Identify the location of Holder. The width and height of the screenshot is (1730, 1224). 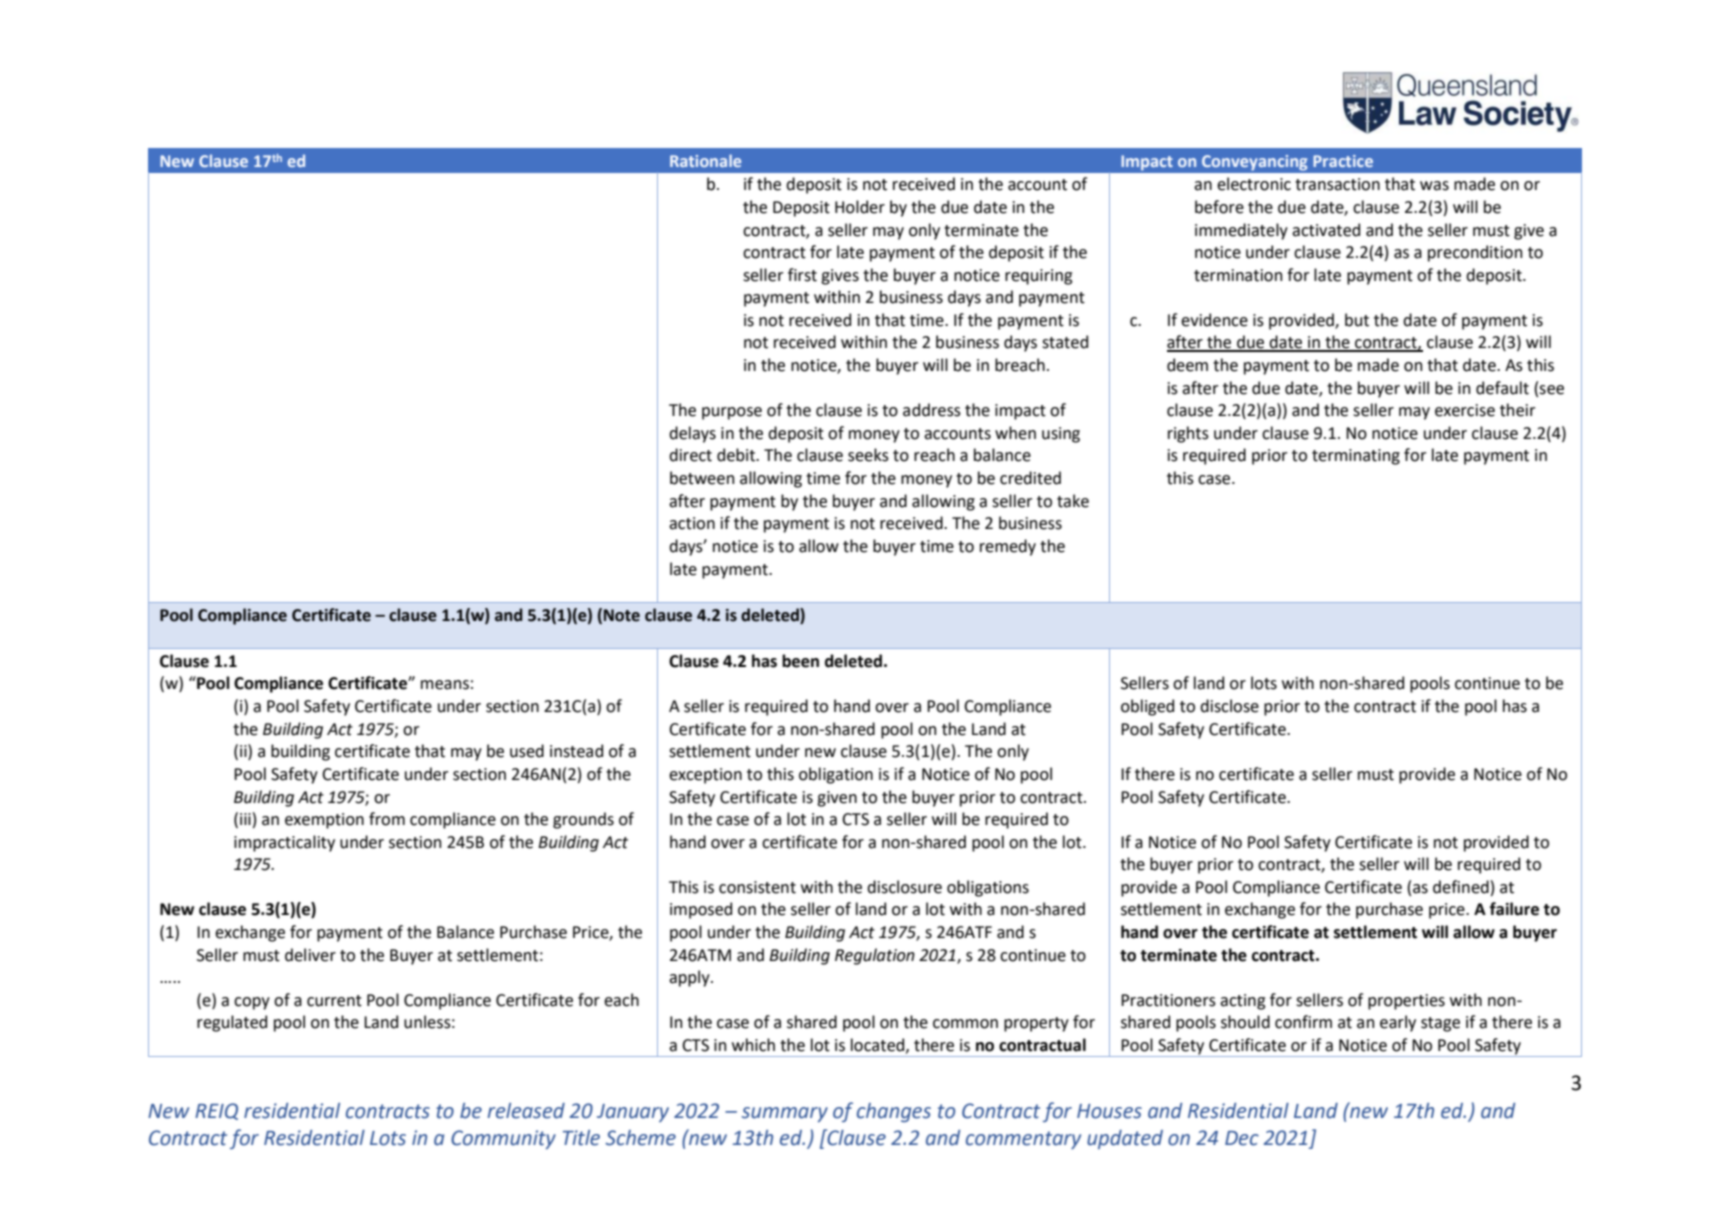
(860, 207).
